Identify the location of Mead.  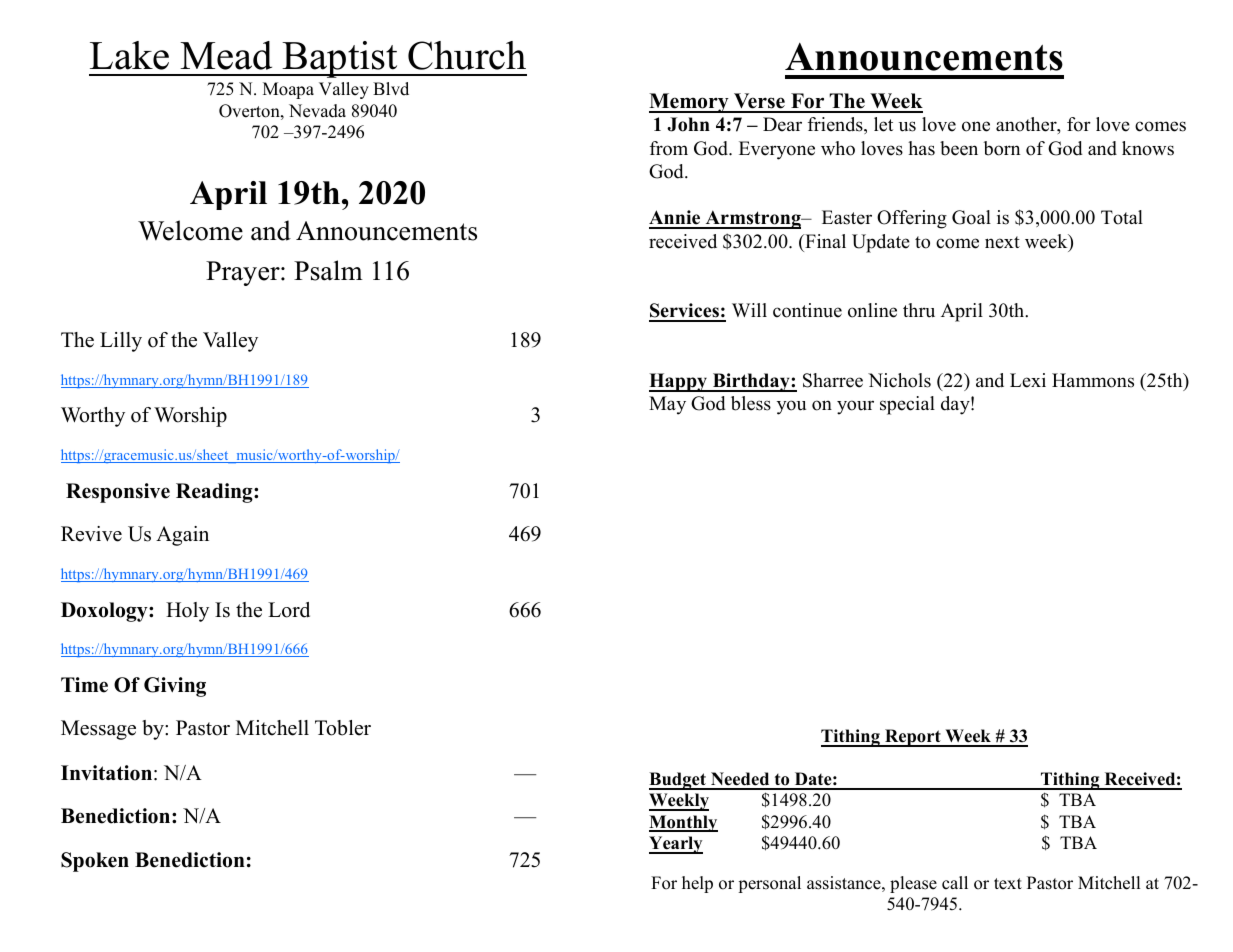
(226, 55).
